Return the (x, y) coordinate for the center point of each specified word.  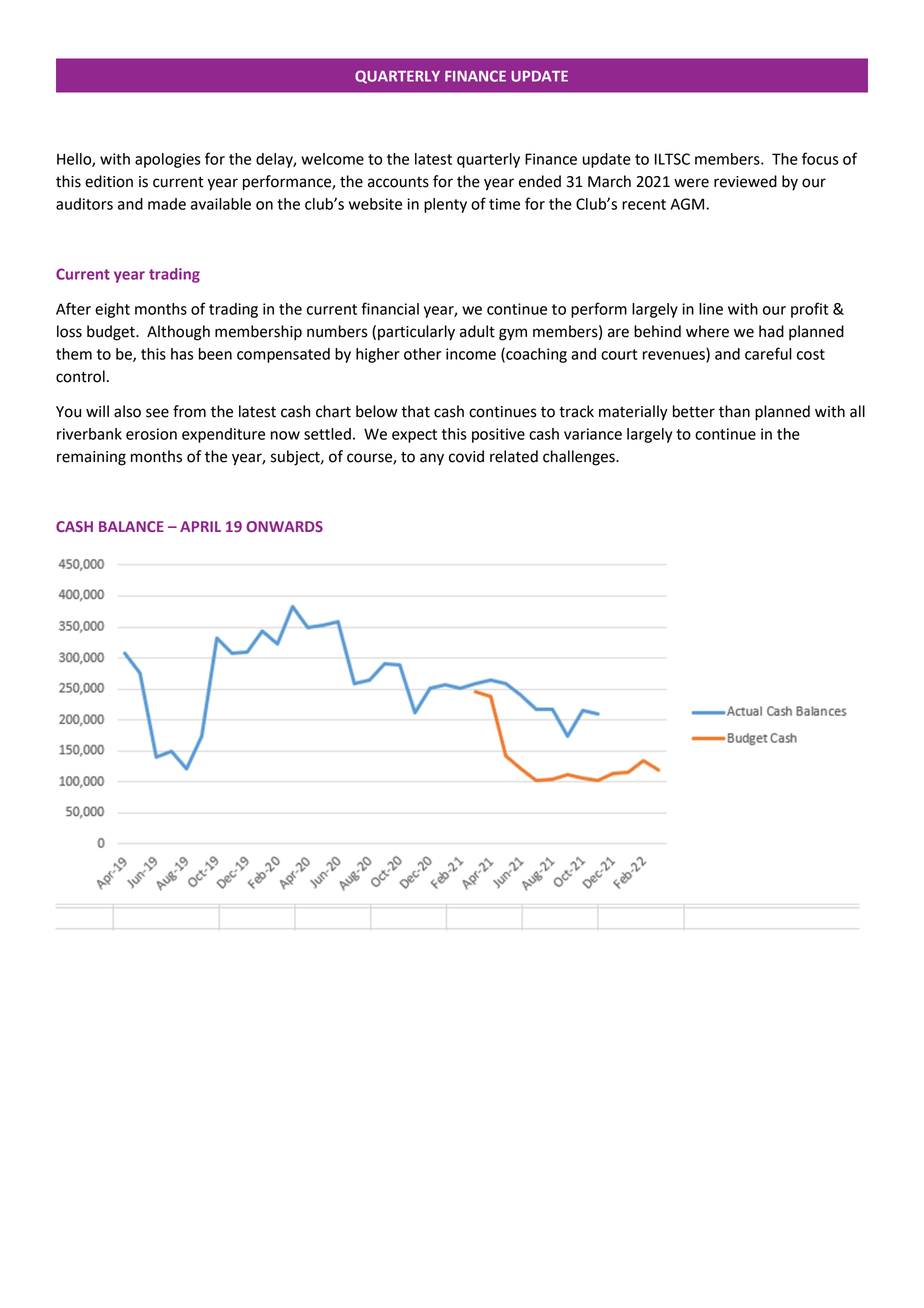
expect (414, 436)
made (167, 204)
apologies (168, 160)
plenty (445, 205)
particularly (416, 333)
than (734, 411)
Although (178, 333)
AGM (688, 204)
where (707, 331)
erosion (151, 434)
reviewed (745, 181)
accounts (398, 182)
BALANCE (131, 526)
